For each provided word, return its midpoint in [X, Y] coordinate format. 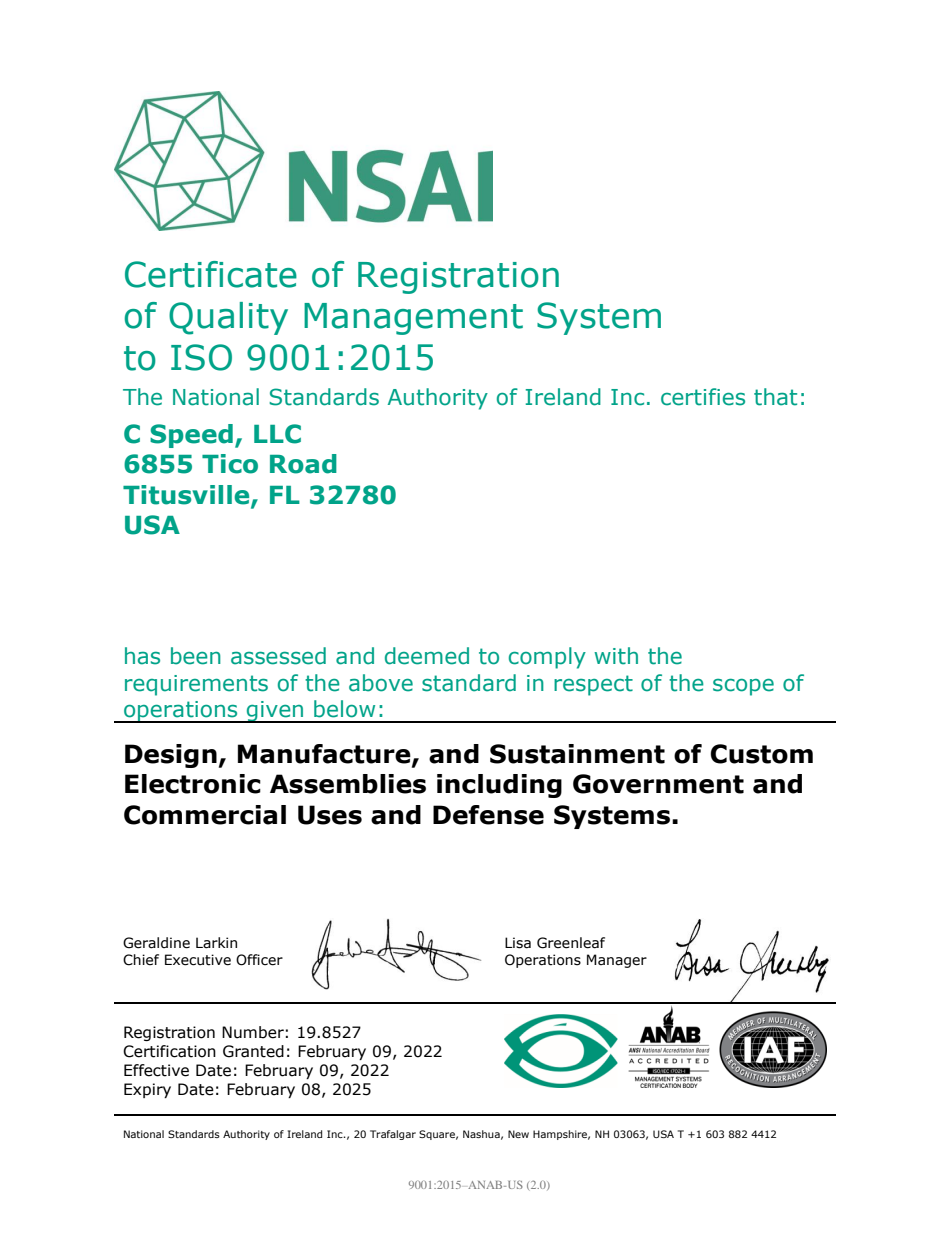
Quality [228, 318]
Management [413, 319]
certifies [703, 397]
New [518, 1134]
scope [743, 687]
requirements [196, 685]
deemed [427, 656]
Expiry [147, 1090]
